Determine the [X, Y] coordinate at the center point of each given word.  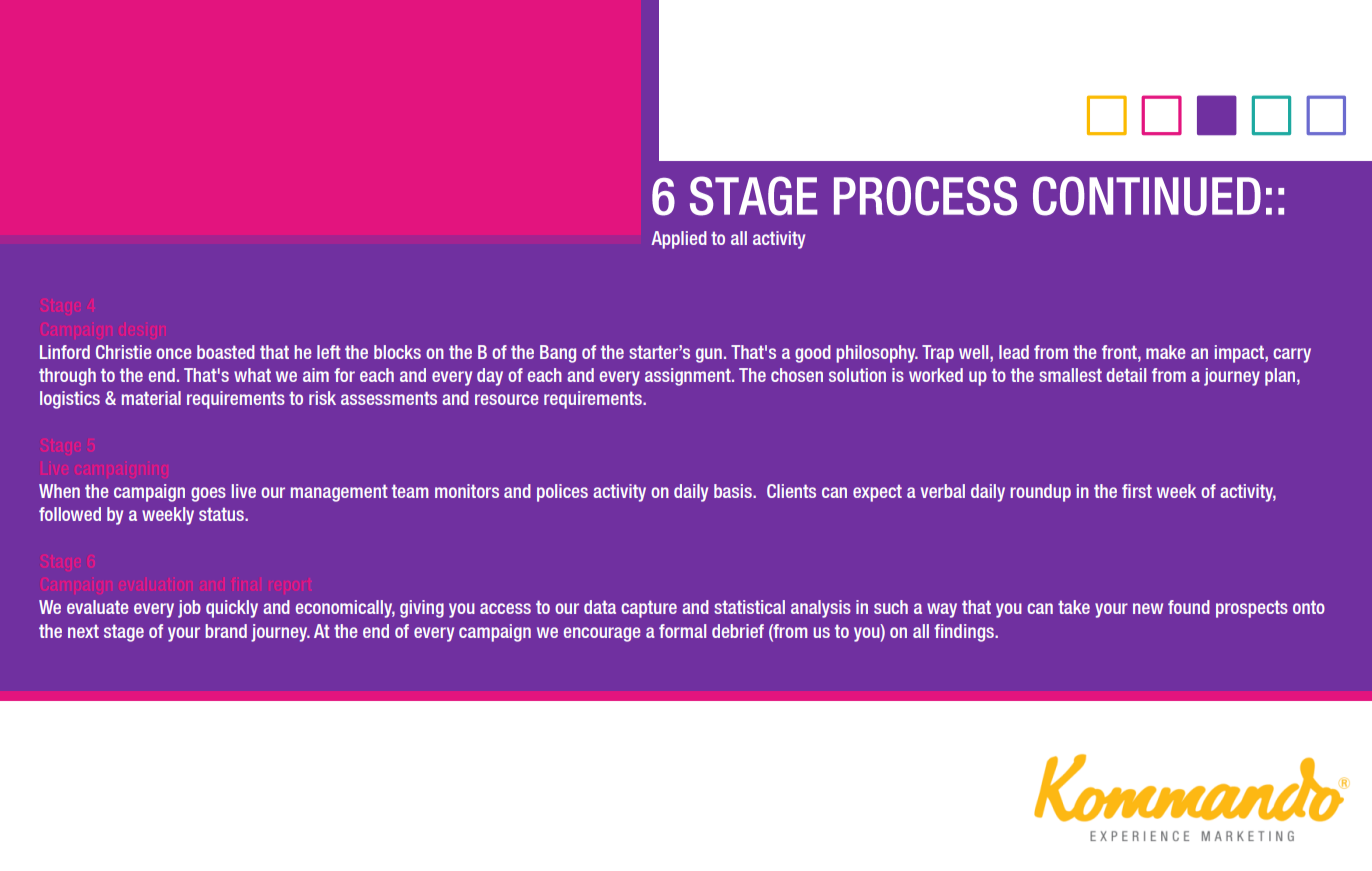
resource [507, 399]
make [1166, 352]
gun [709, 355]
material [151, 398]
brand [226, 631]
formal [682, 631]
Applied [679, 240]
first [1137, 491]
